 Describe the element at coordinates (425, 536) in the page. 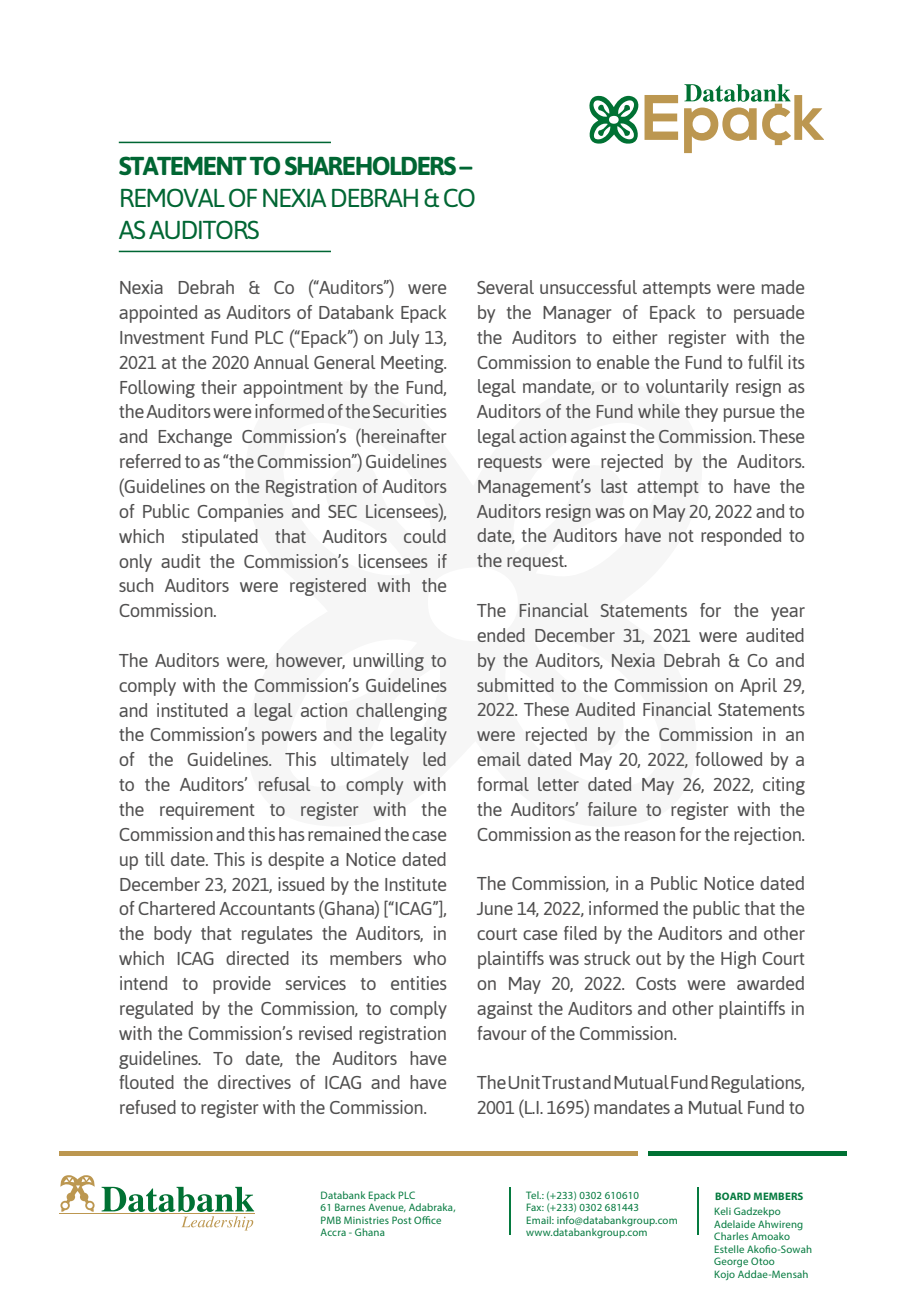

I see `could` at that location.
